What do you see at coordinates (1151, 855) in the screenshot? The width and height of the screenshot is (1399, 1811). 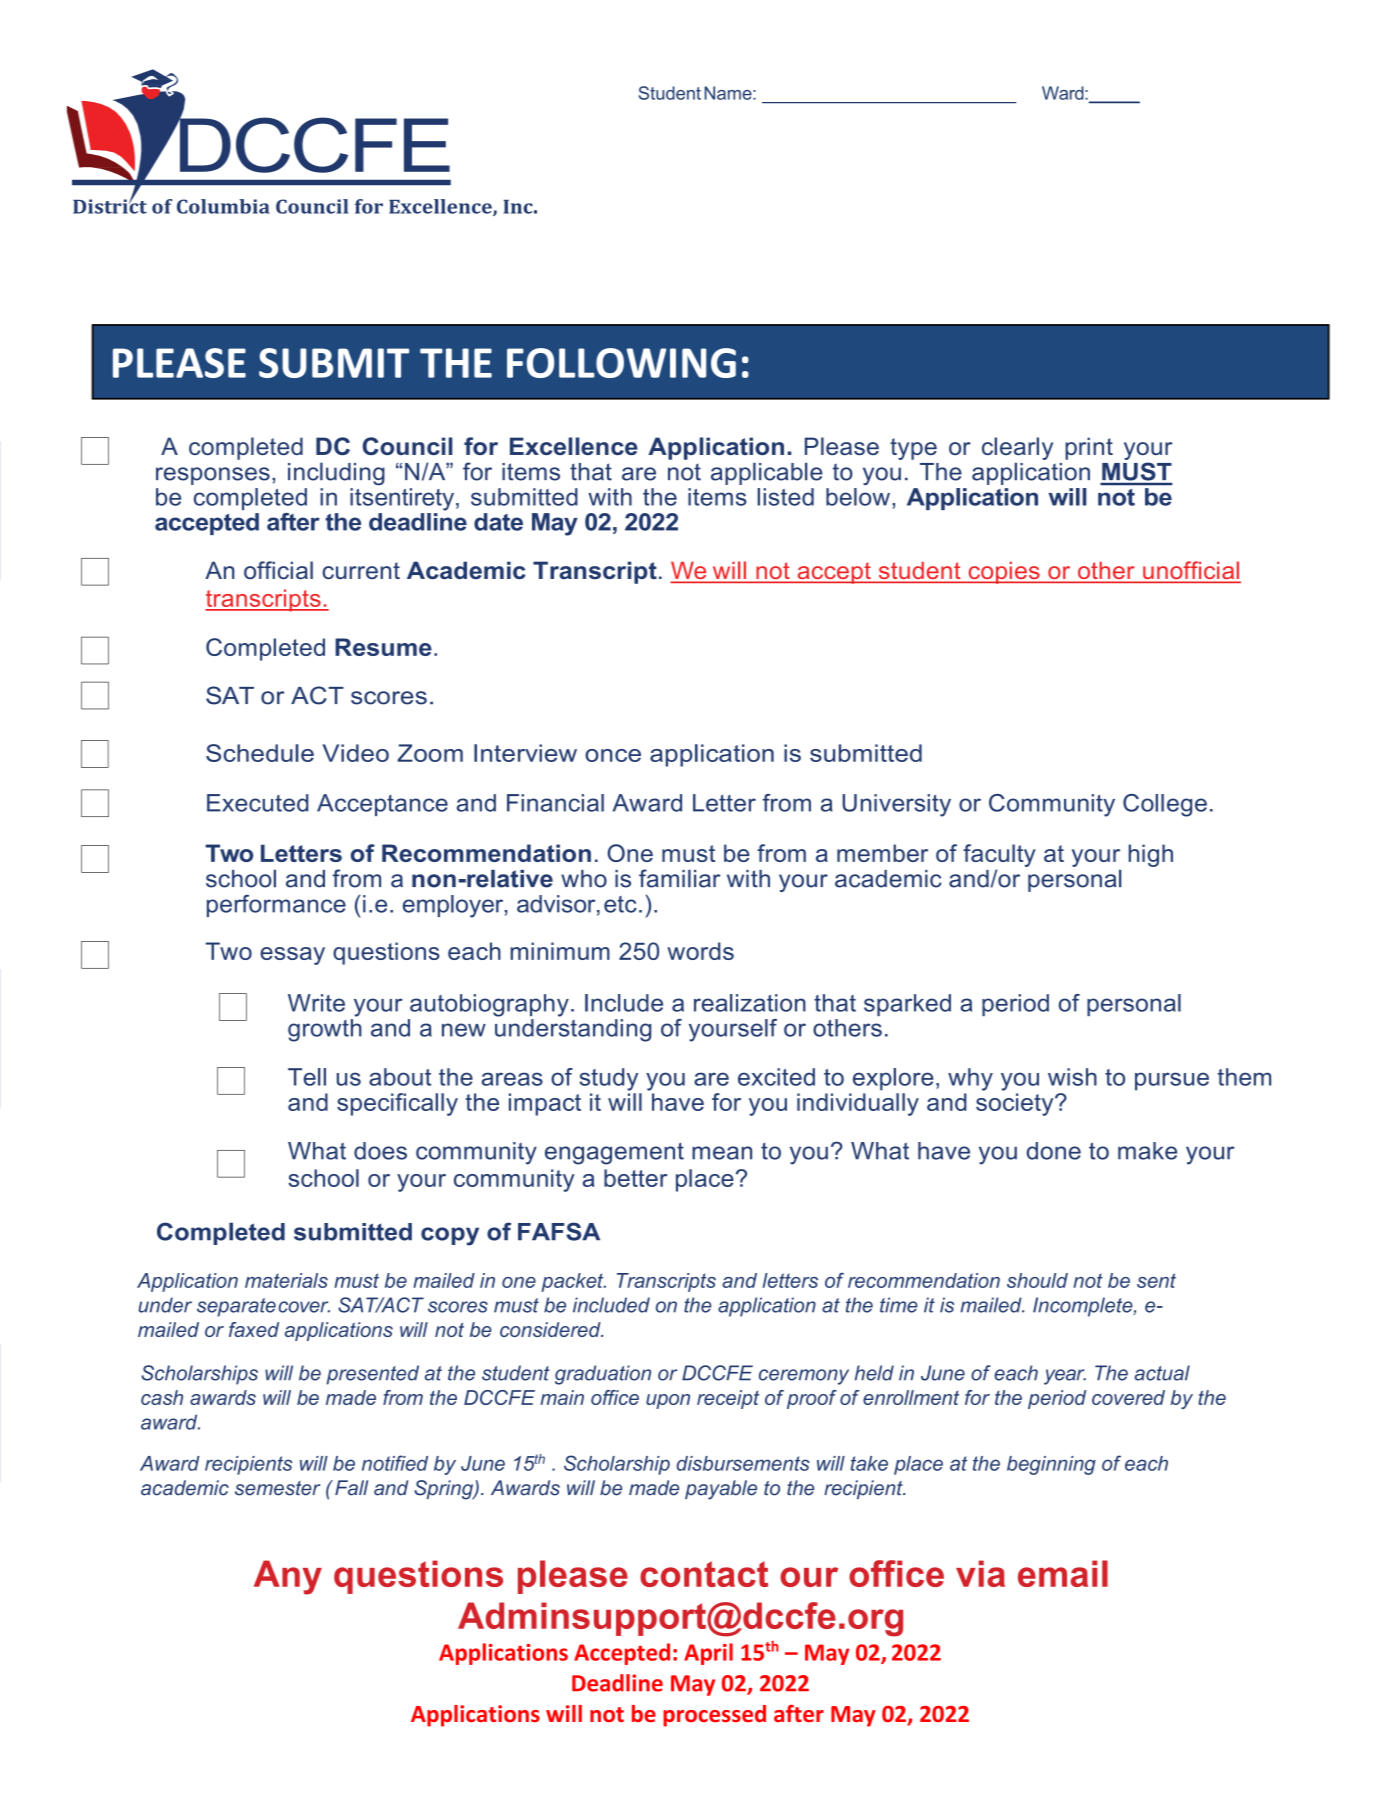 I see `high` at bounding box center [1151, 855].
